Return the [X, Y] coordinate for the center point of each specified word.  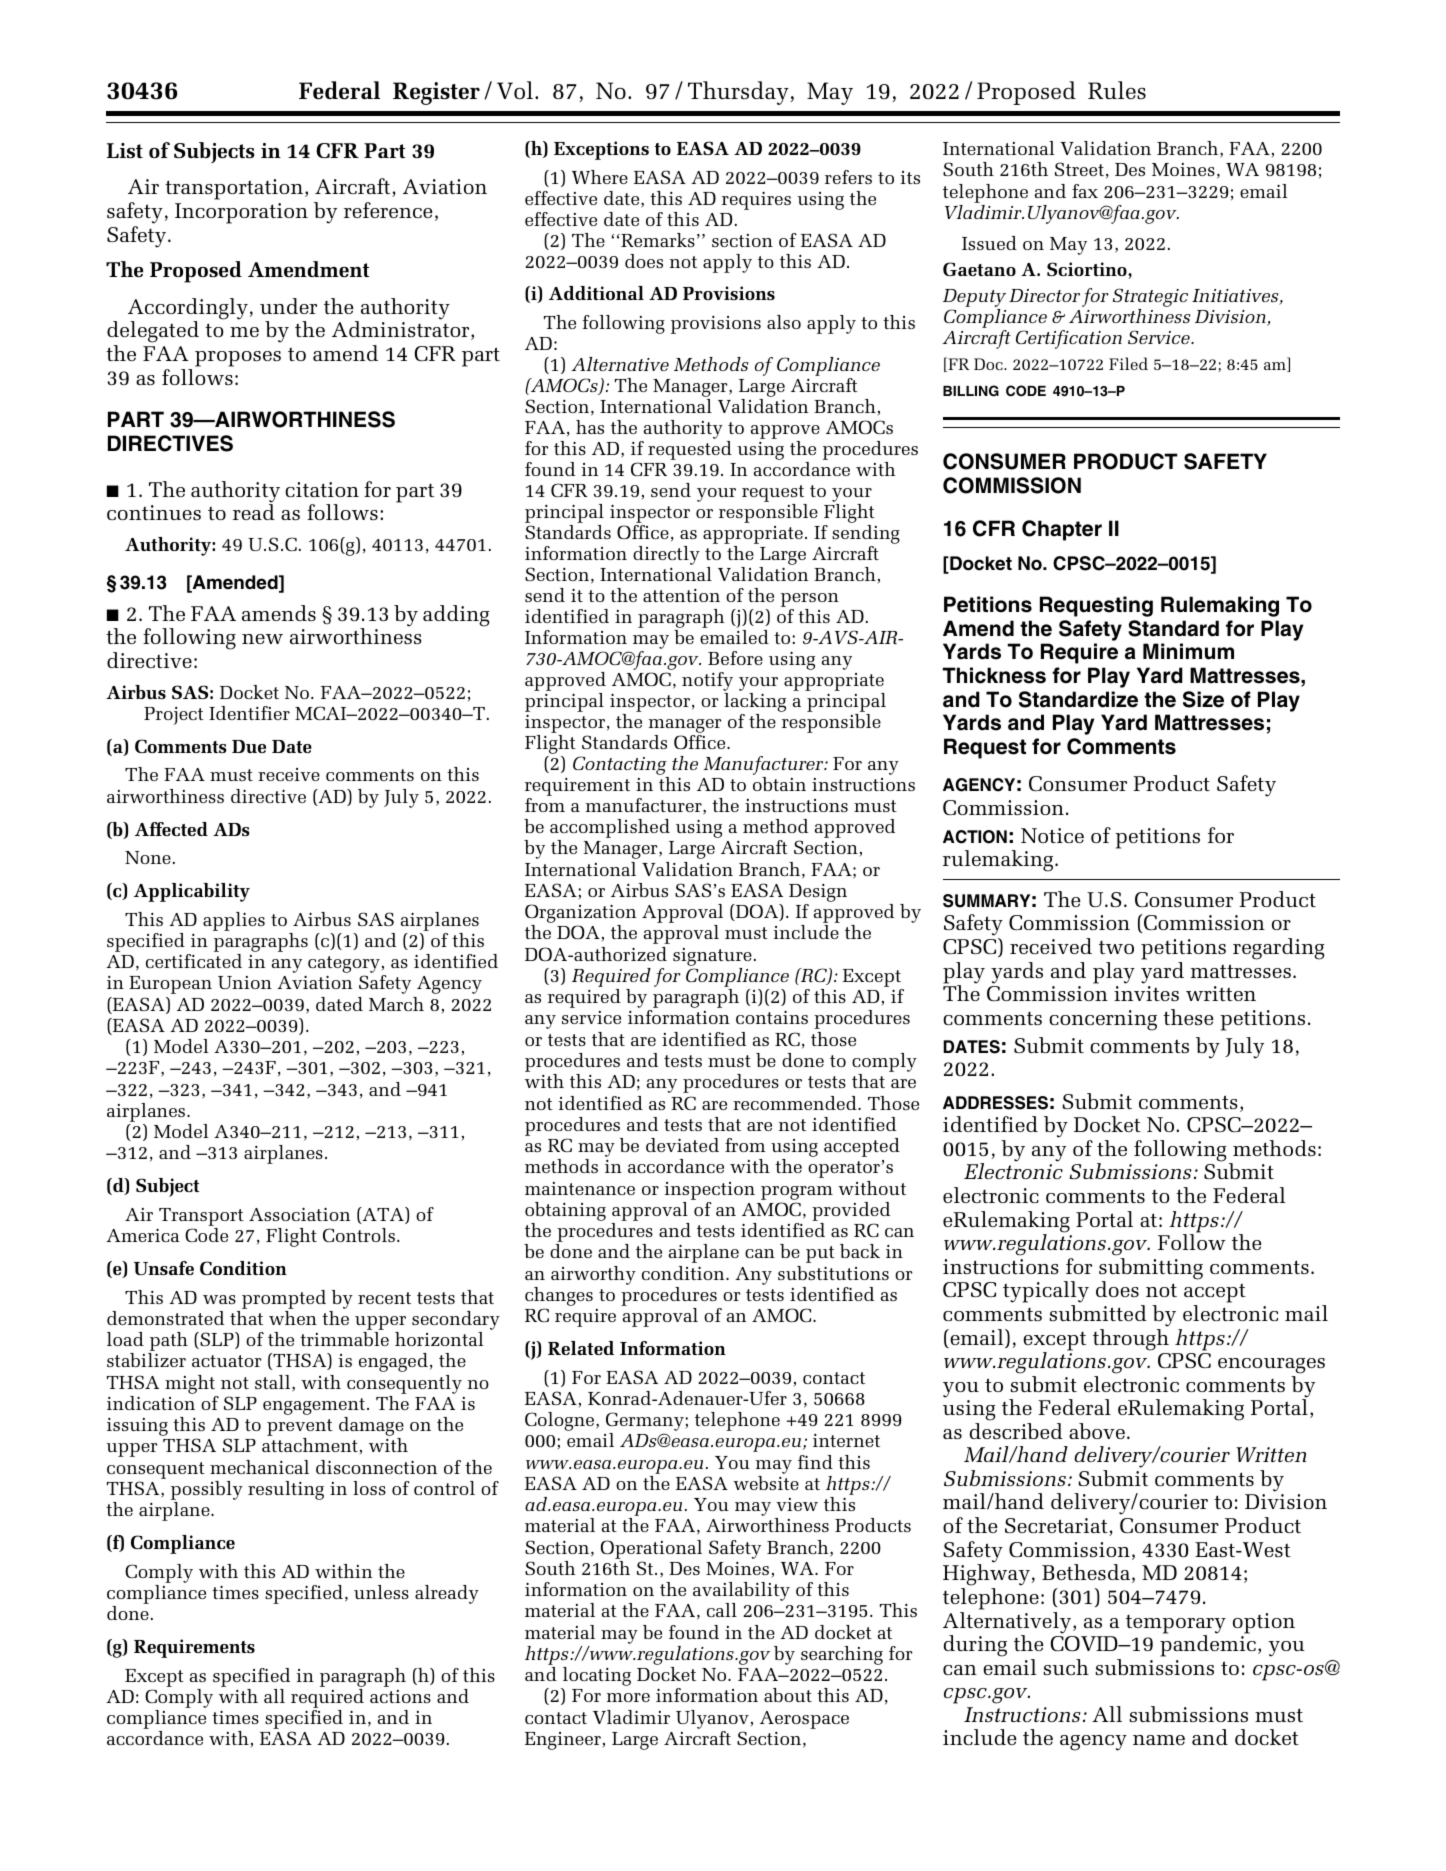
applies [234, 921]
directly [666, 555]
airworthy [593, 1275]
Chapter [1062, 530]
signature [712, 957]
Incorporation [241, 213]
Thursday [739, 93]
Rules [1117, 90]
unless [381, 1592]
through [1131, 1340]
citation [322, 489]
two [1116, 947]
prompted [284, 1299]
